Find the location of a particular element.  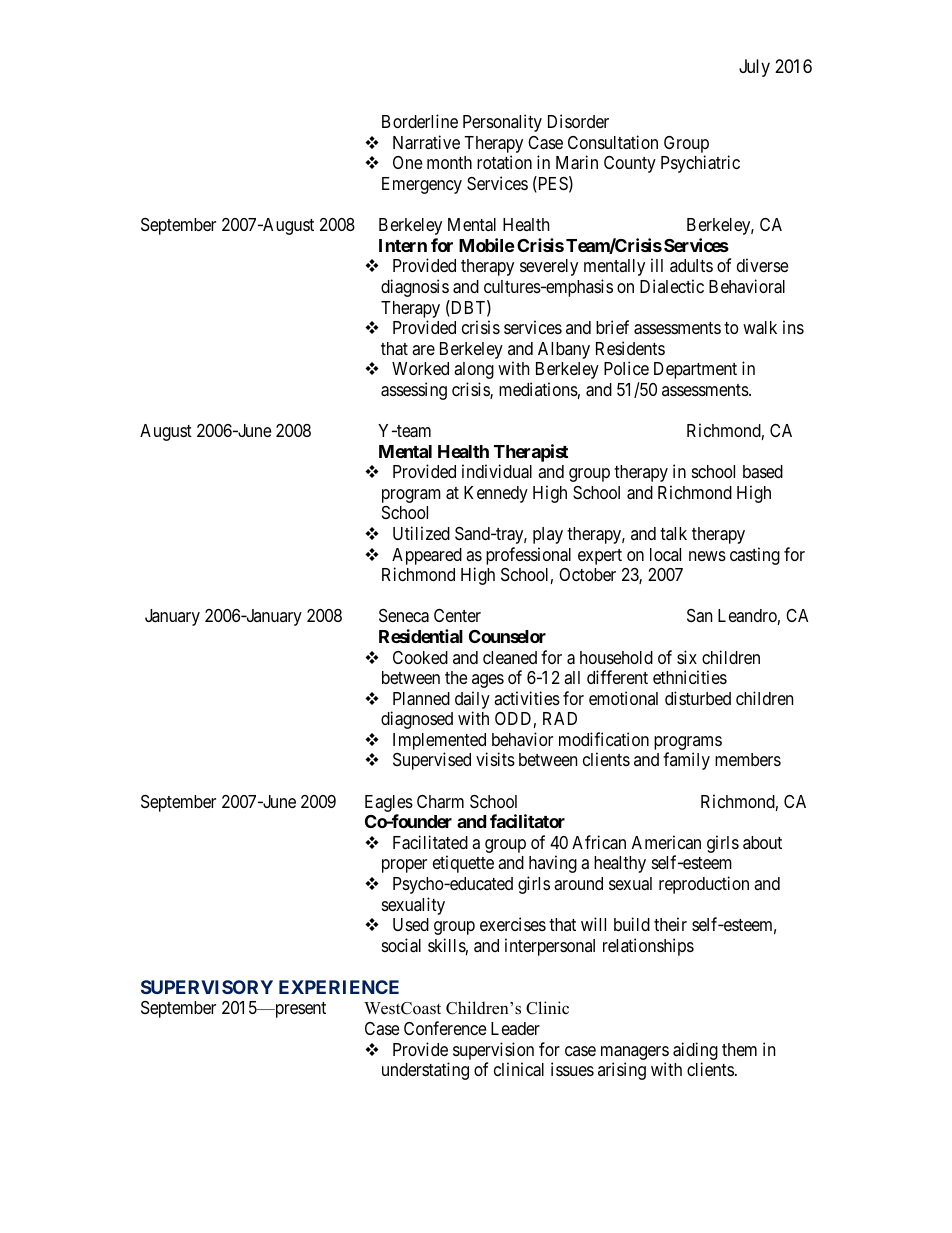

Personality is located at coordinates (502, 123).
